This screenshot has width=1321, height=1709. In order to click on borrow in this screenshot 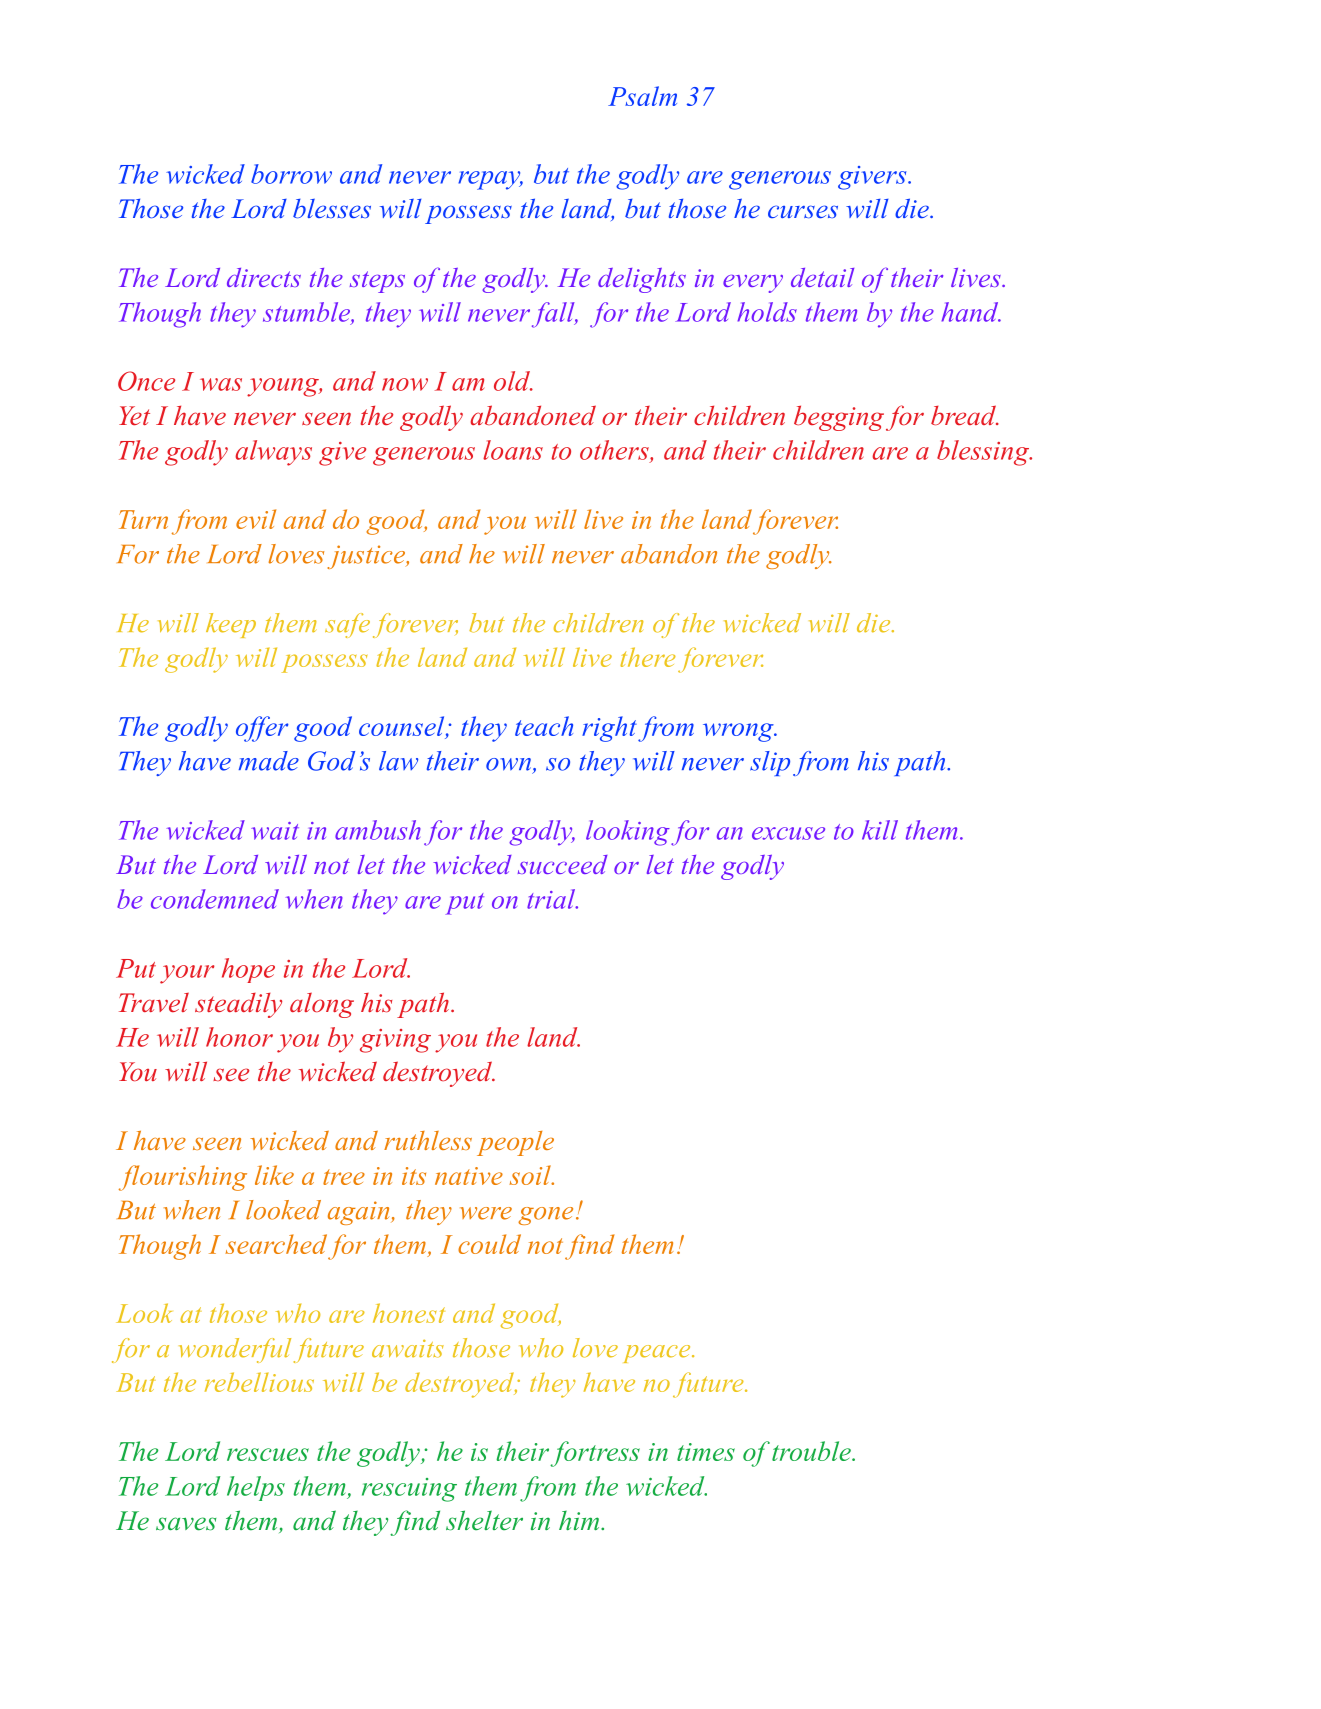, I will do `click(291, 174)`.
